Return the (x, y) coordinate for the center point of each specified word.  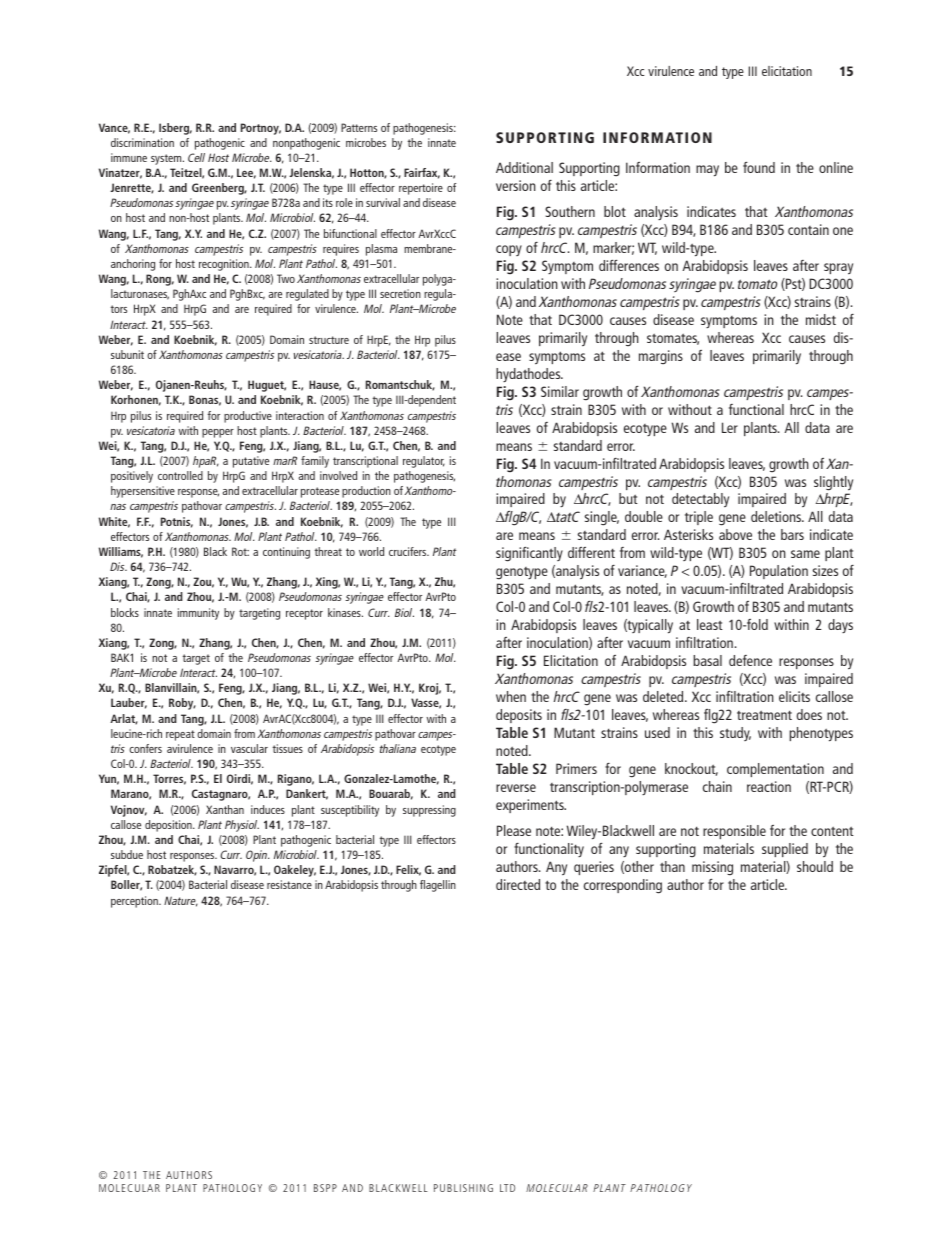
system (167, 159)
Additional (524, 167)
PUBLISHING (463, 1188)
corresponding (623, 886)
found (759, 167)
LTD (507, 1188)
